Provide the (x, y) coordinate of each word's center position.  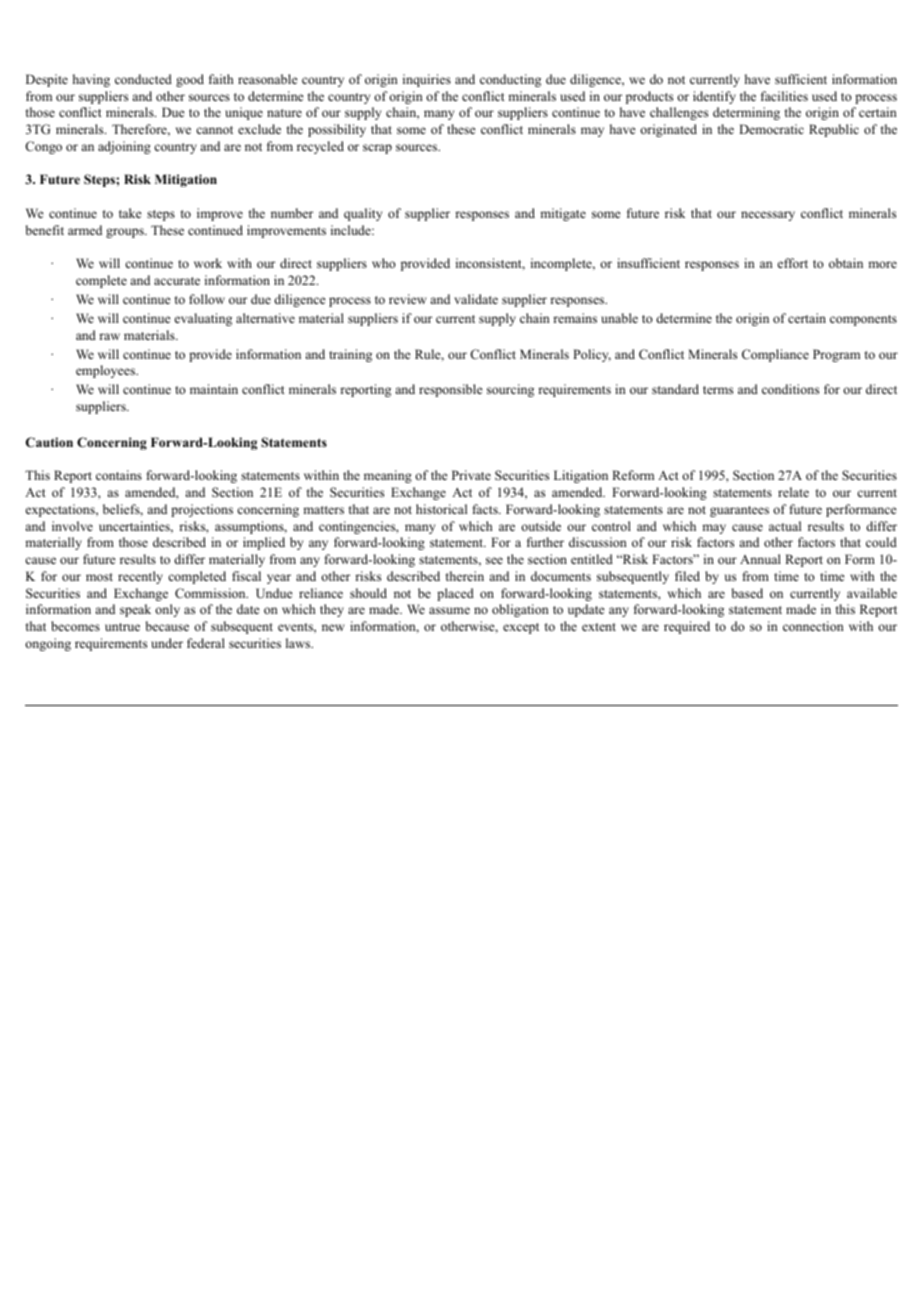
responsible (451, 390)
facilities (784, 96)
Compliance (775, 355)
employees (107, 371)
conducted (143, 79)
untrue (122, 627)
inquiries (427, 80)
